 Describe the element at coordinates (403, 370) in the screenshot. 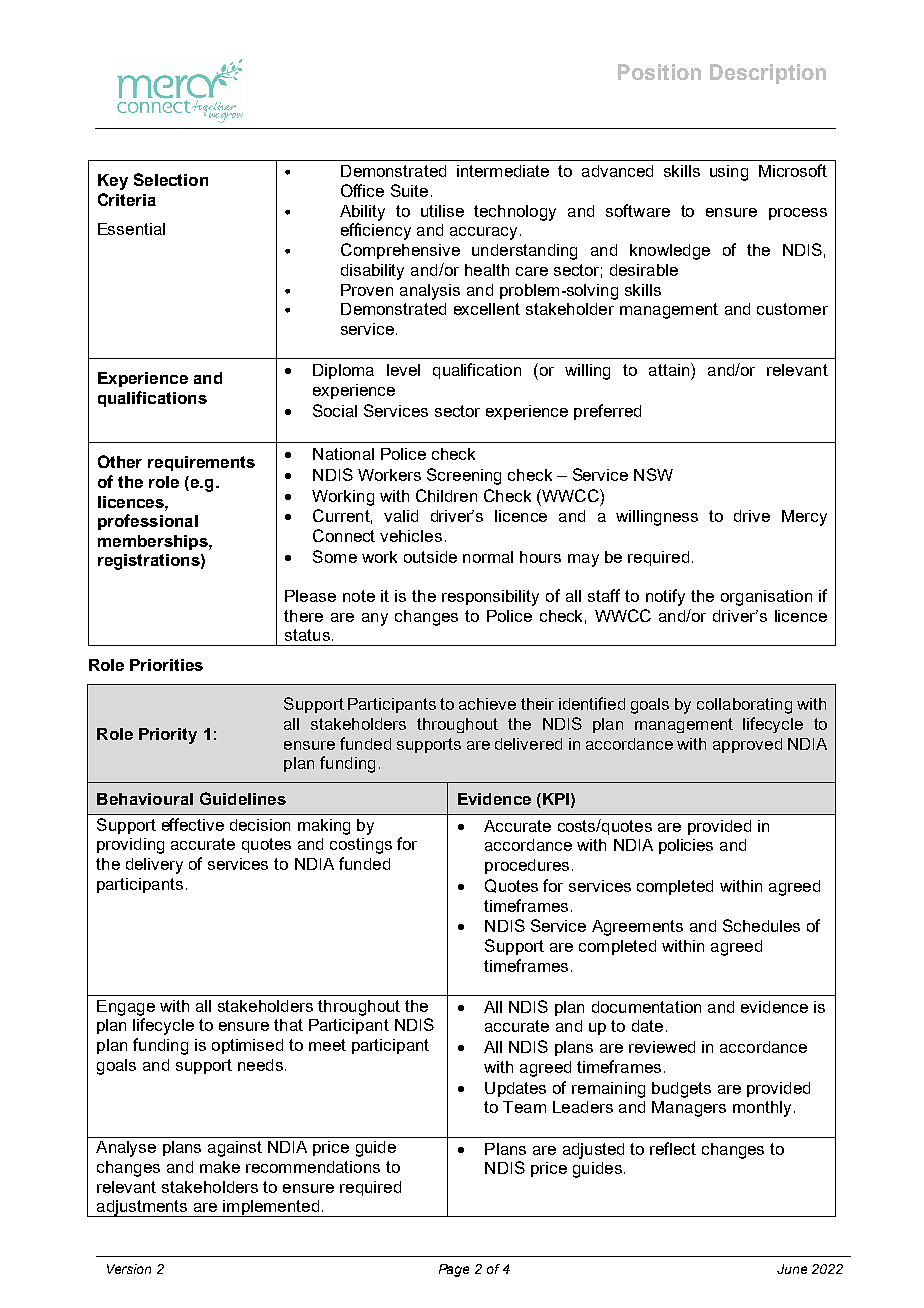

I see `level` at that location.
